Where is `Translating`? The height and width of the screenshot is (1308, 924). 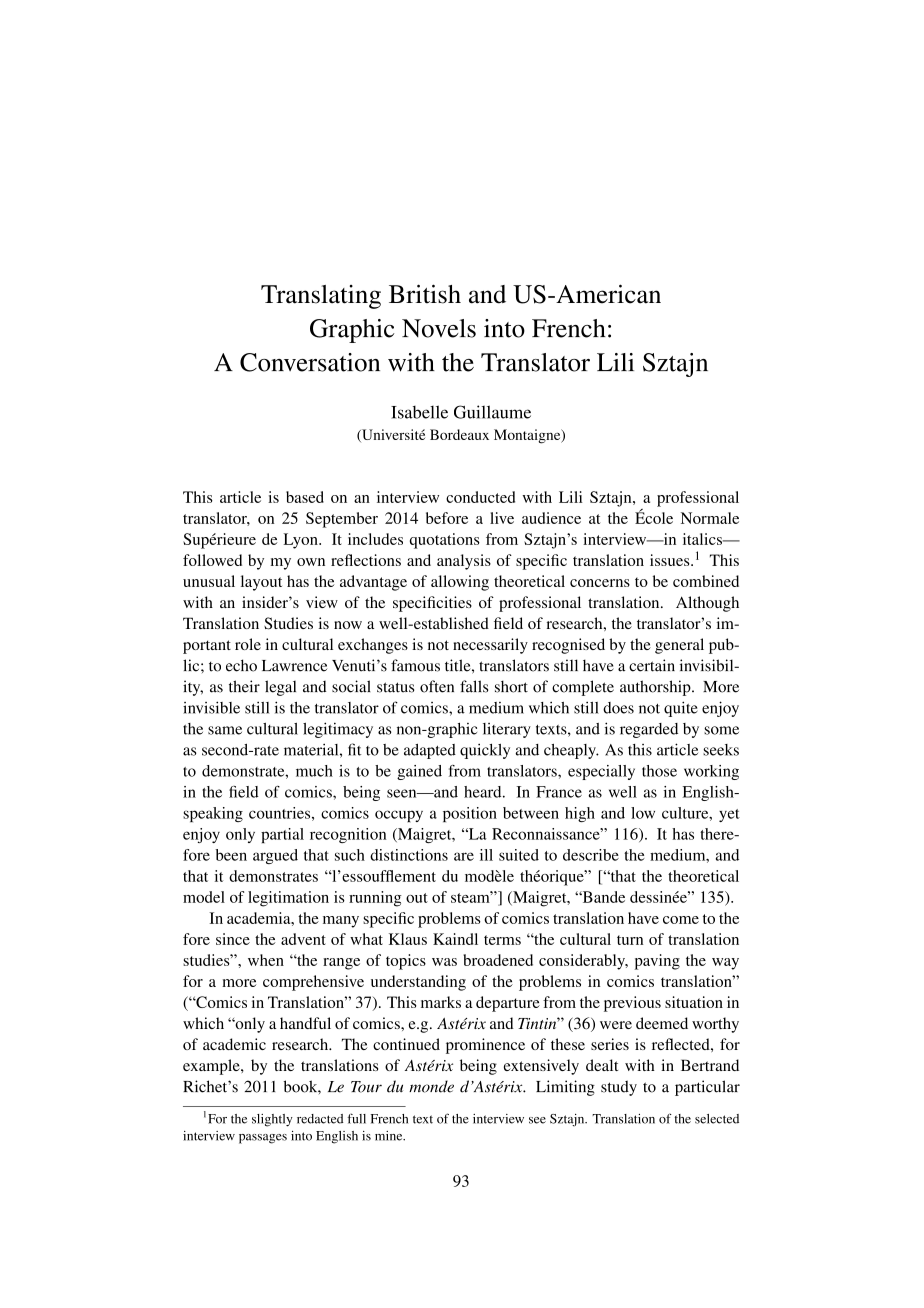 Translating is located at coordinates (321, 297).
